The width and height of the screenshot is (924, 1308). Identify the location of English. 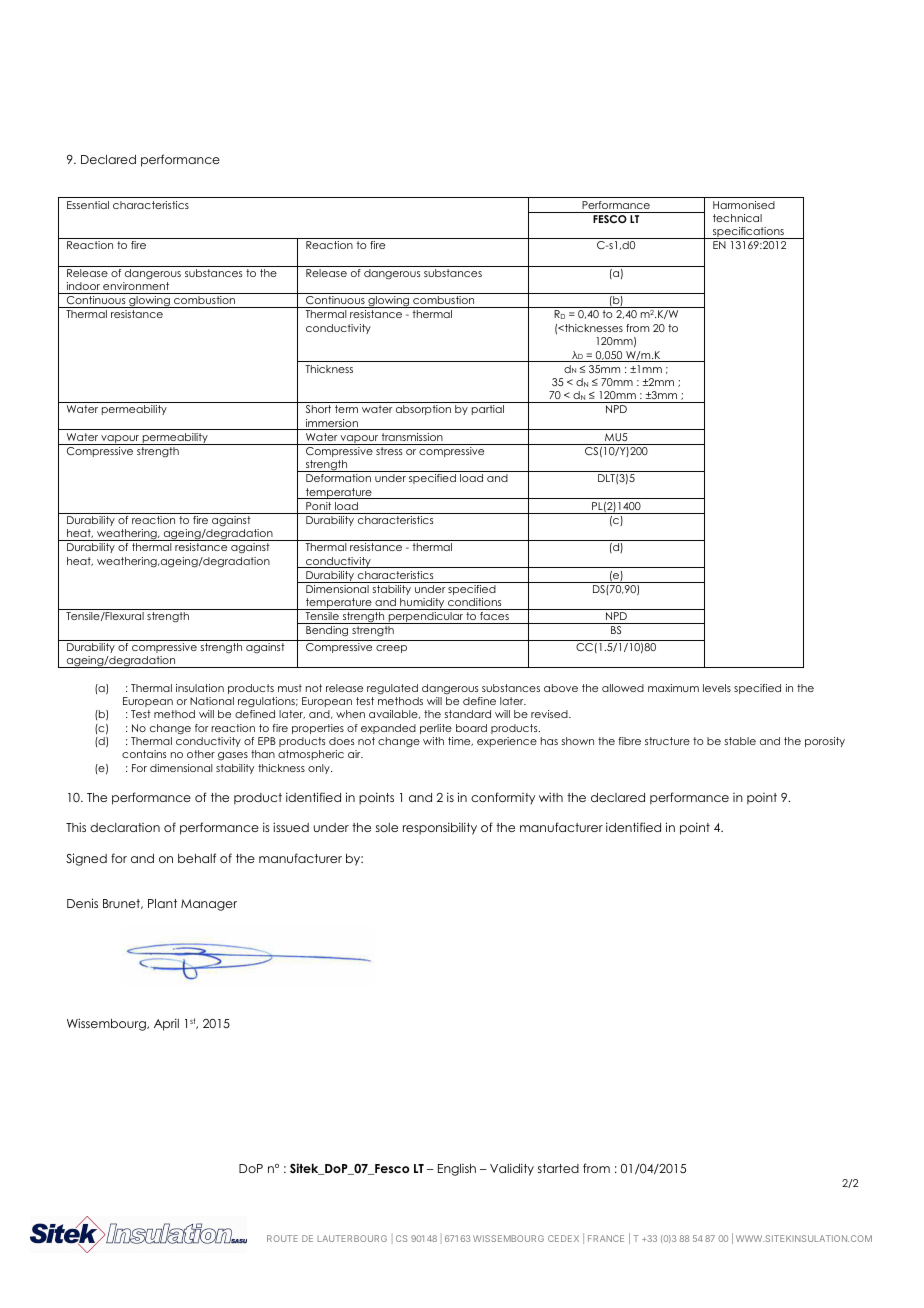
(457, 1170).
